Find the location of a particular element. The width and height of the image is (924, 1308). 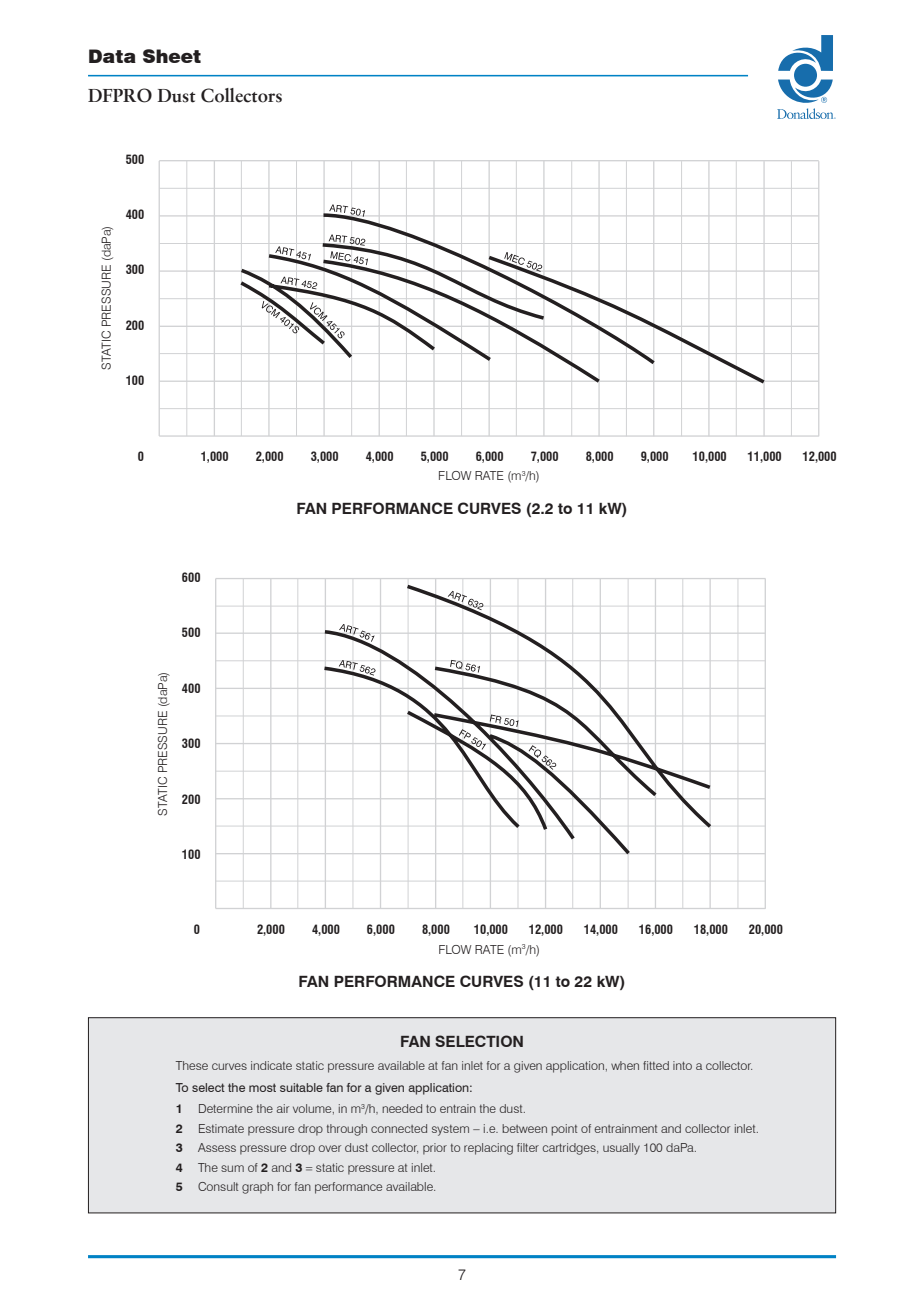

usually is located at coordinates (621, 1149).
